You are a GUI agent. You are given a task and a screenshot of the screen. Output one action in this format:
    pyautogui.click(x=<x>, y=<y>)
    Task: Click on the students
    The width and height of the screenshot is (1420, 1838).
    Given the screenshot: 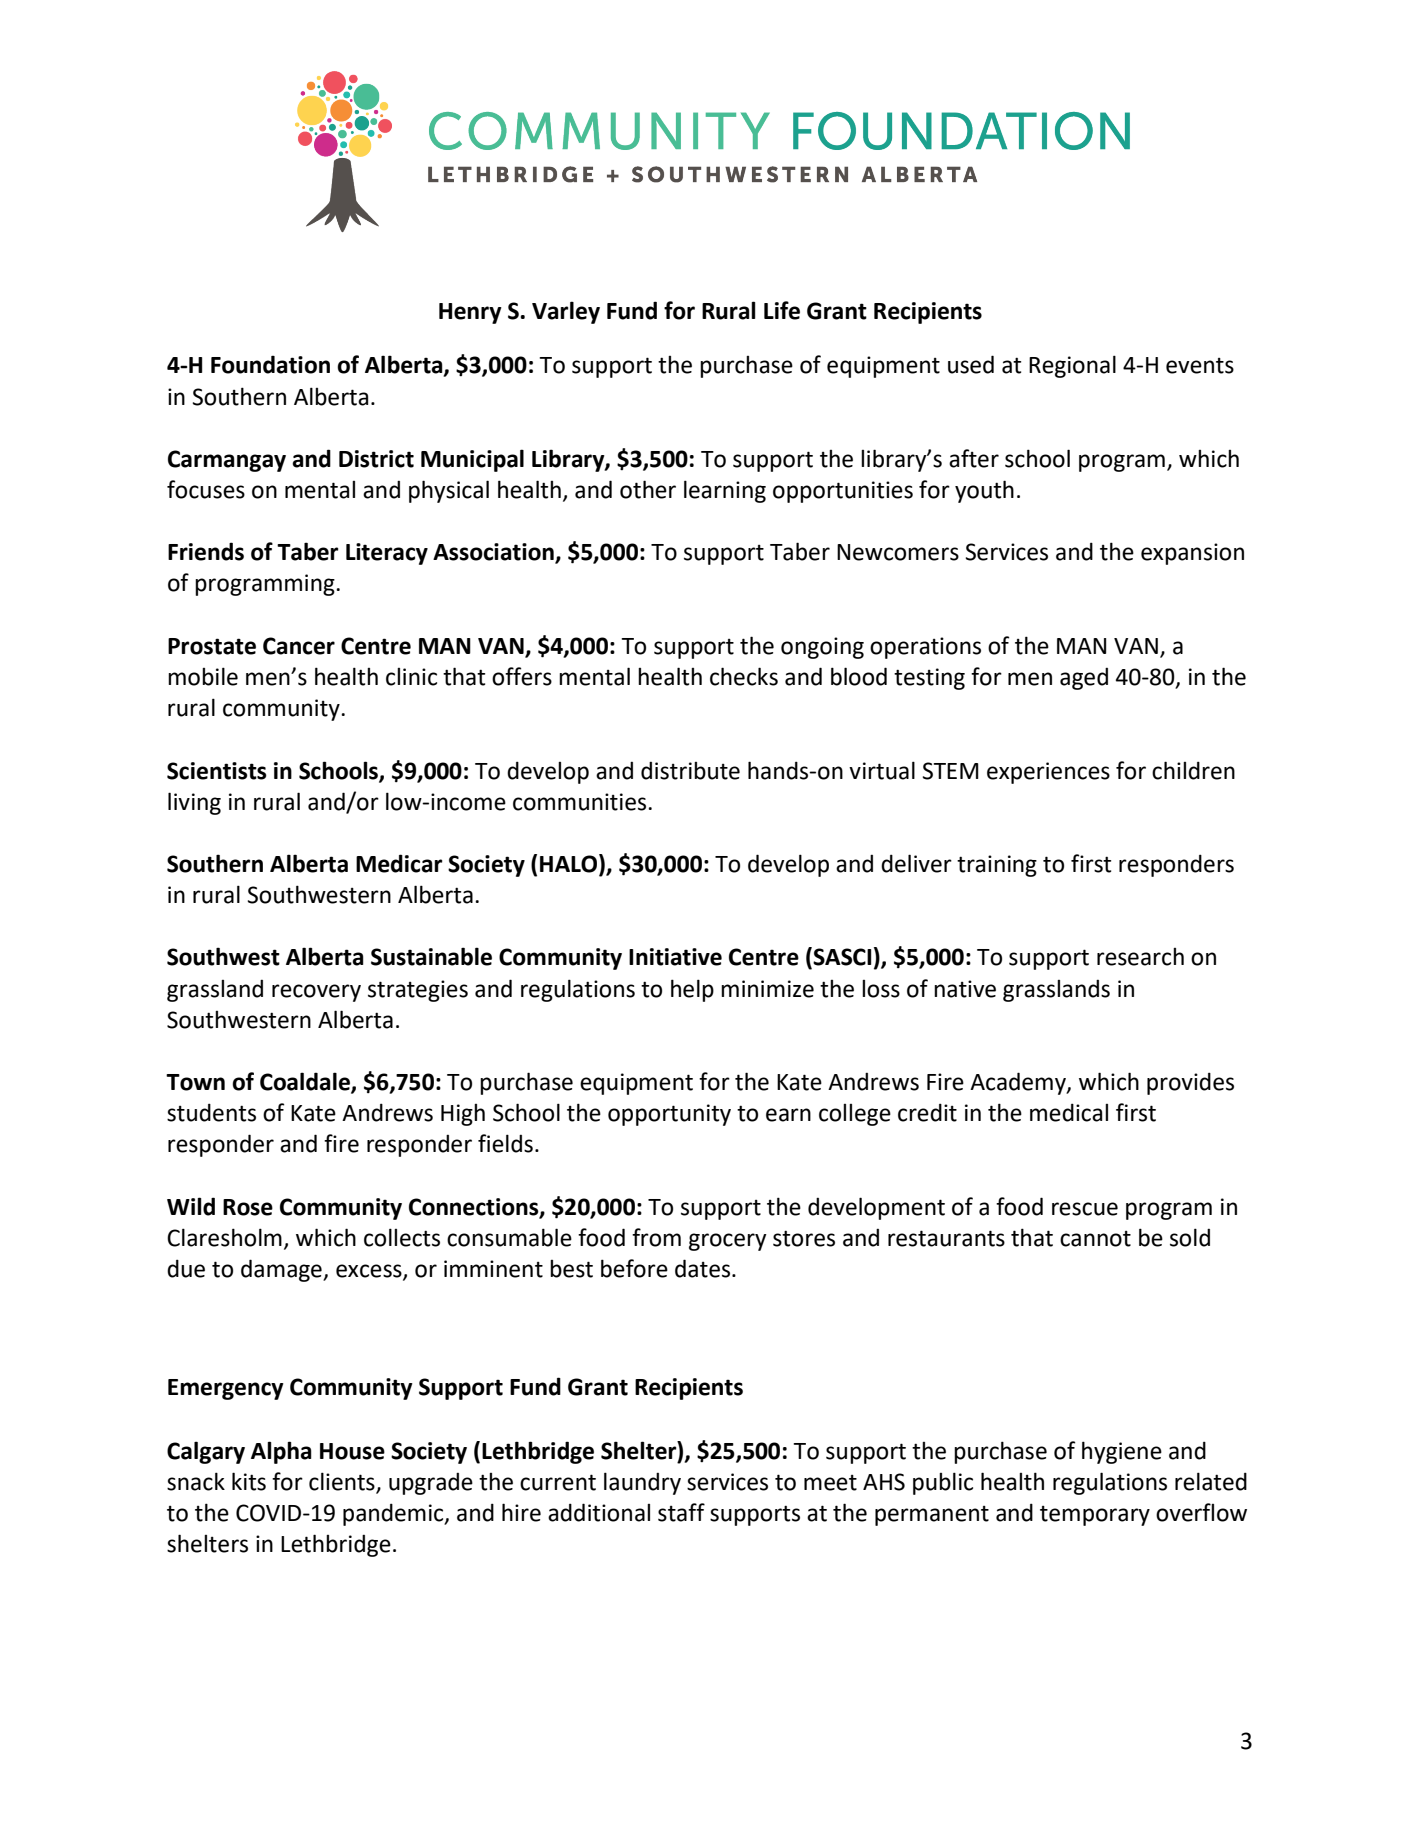 What is the action you would take?
    pyautogui.click(x=211, y=1112)
